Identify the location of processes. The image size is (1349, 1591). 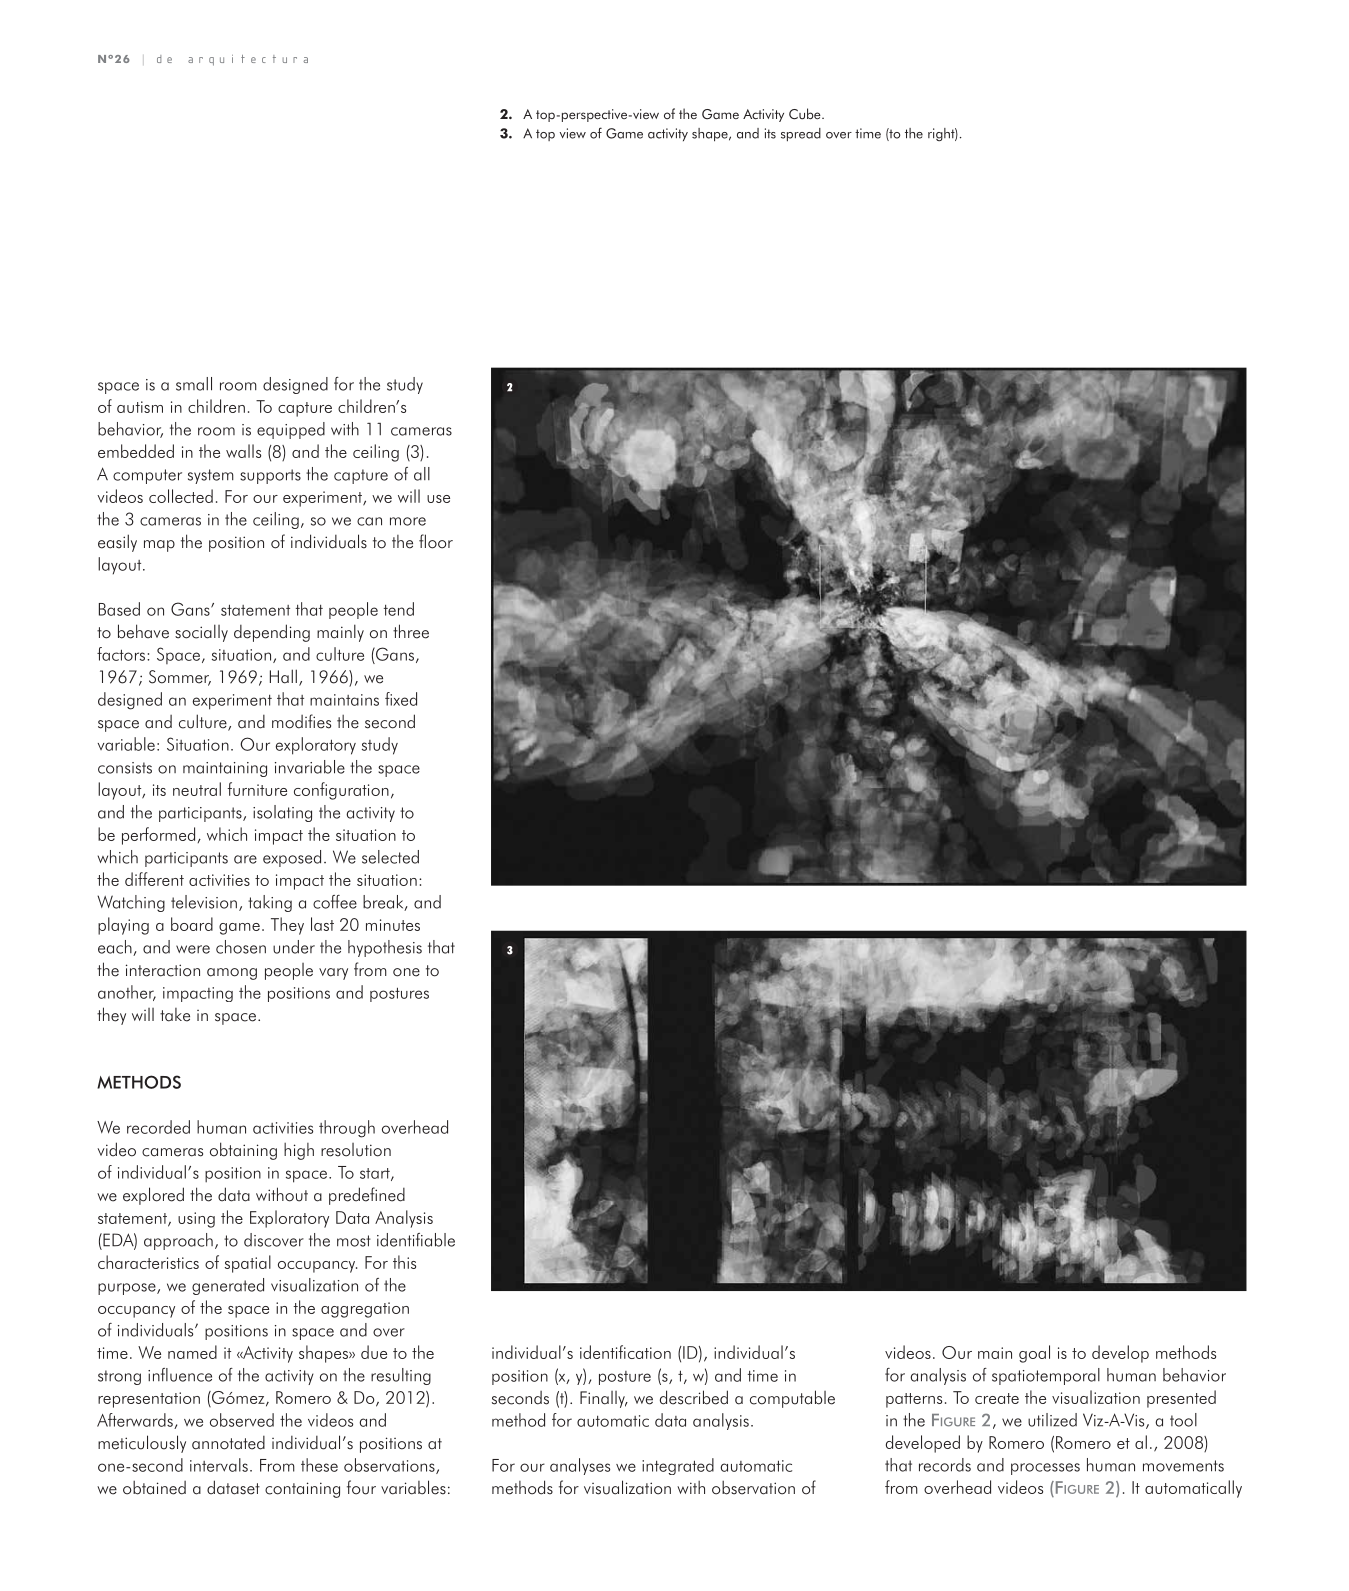
(1045, 1469).
